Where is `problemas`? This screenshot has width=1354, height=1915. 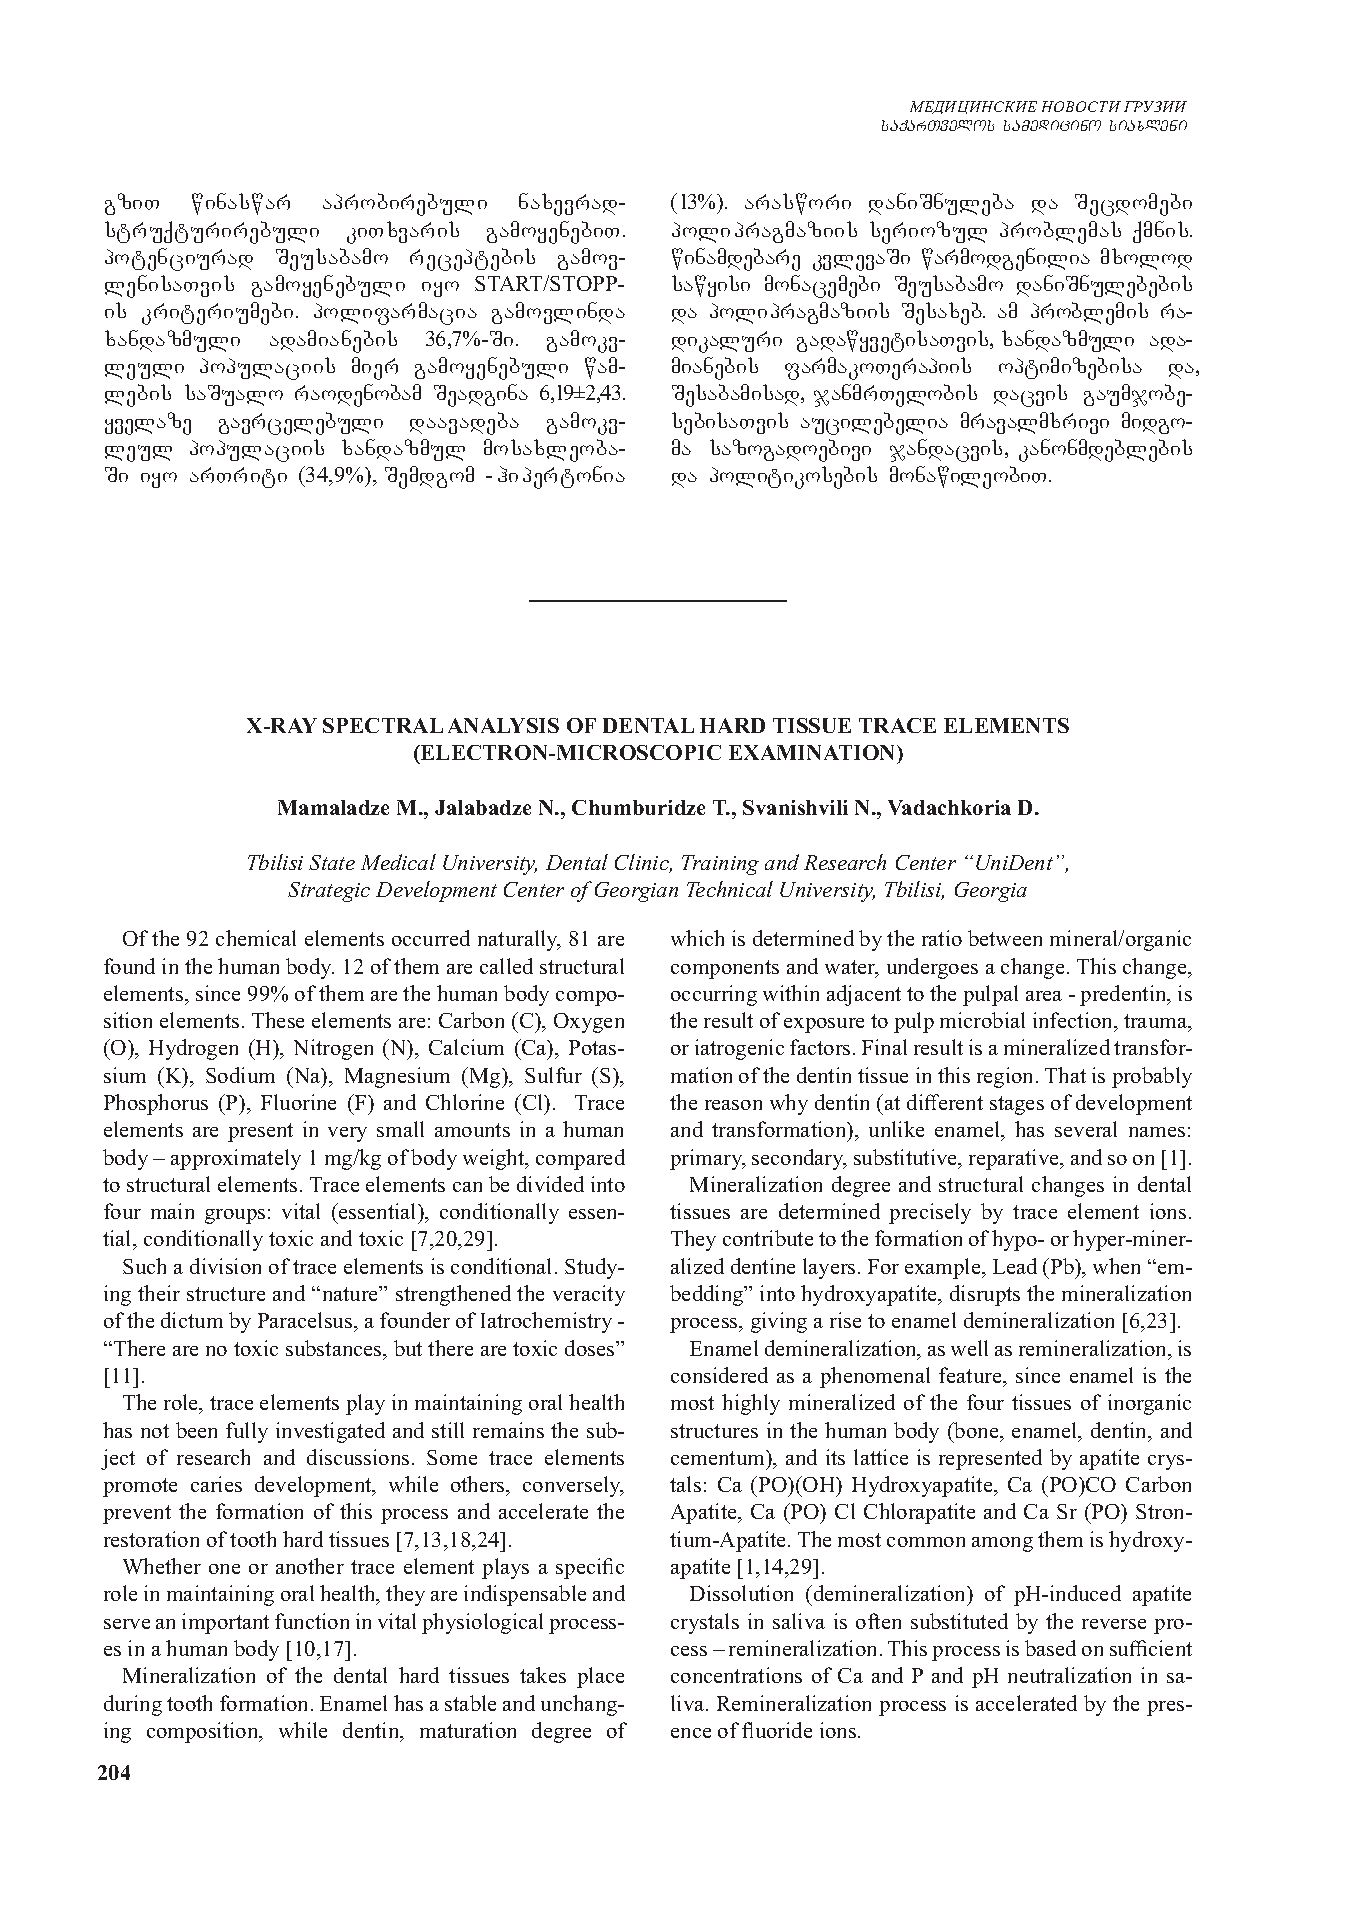 problemas is located at coordinates (1060, 232).
